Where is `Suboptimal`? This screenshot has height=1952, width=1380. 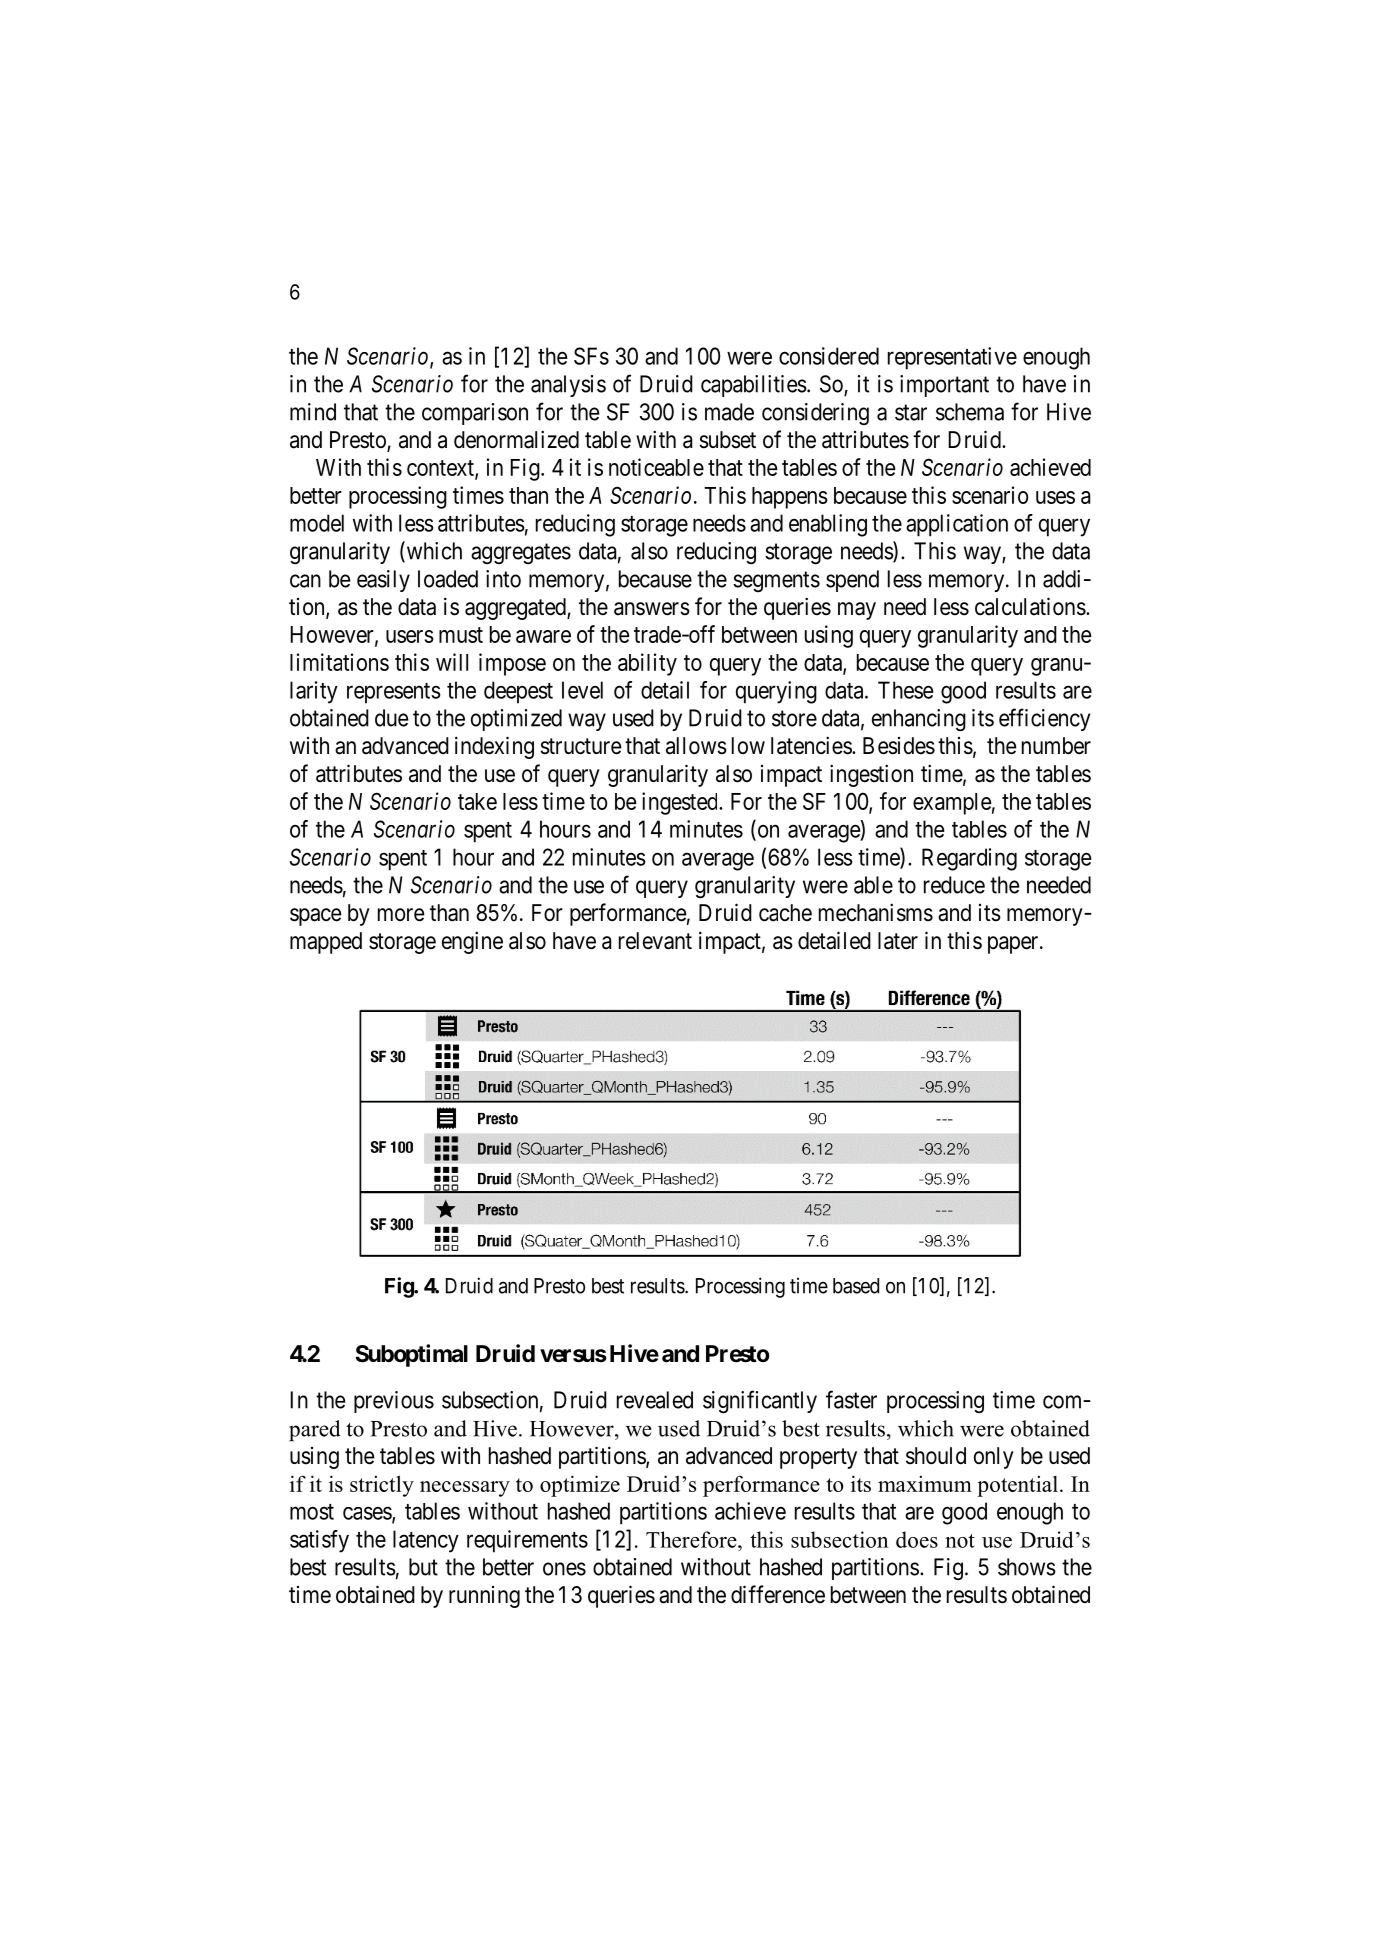 Suboptimal is located at coordinates (412, 1355).
